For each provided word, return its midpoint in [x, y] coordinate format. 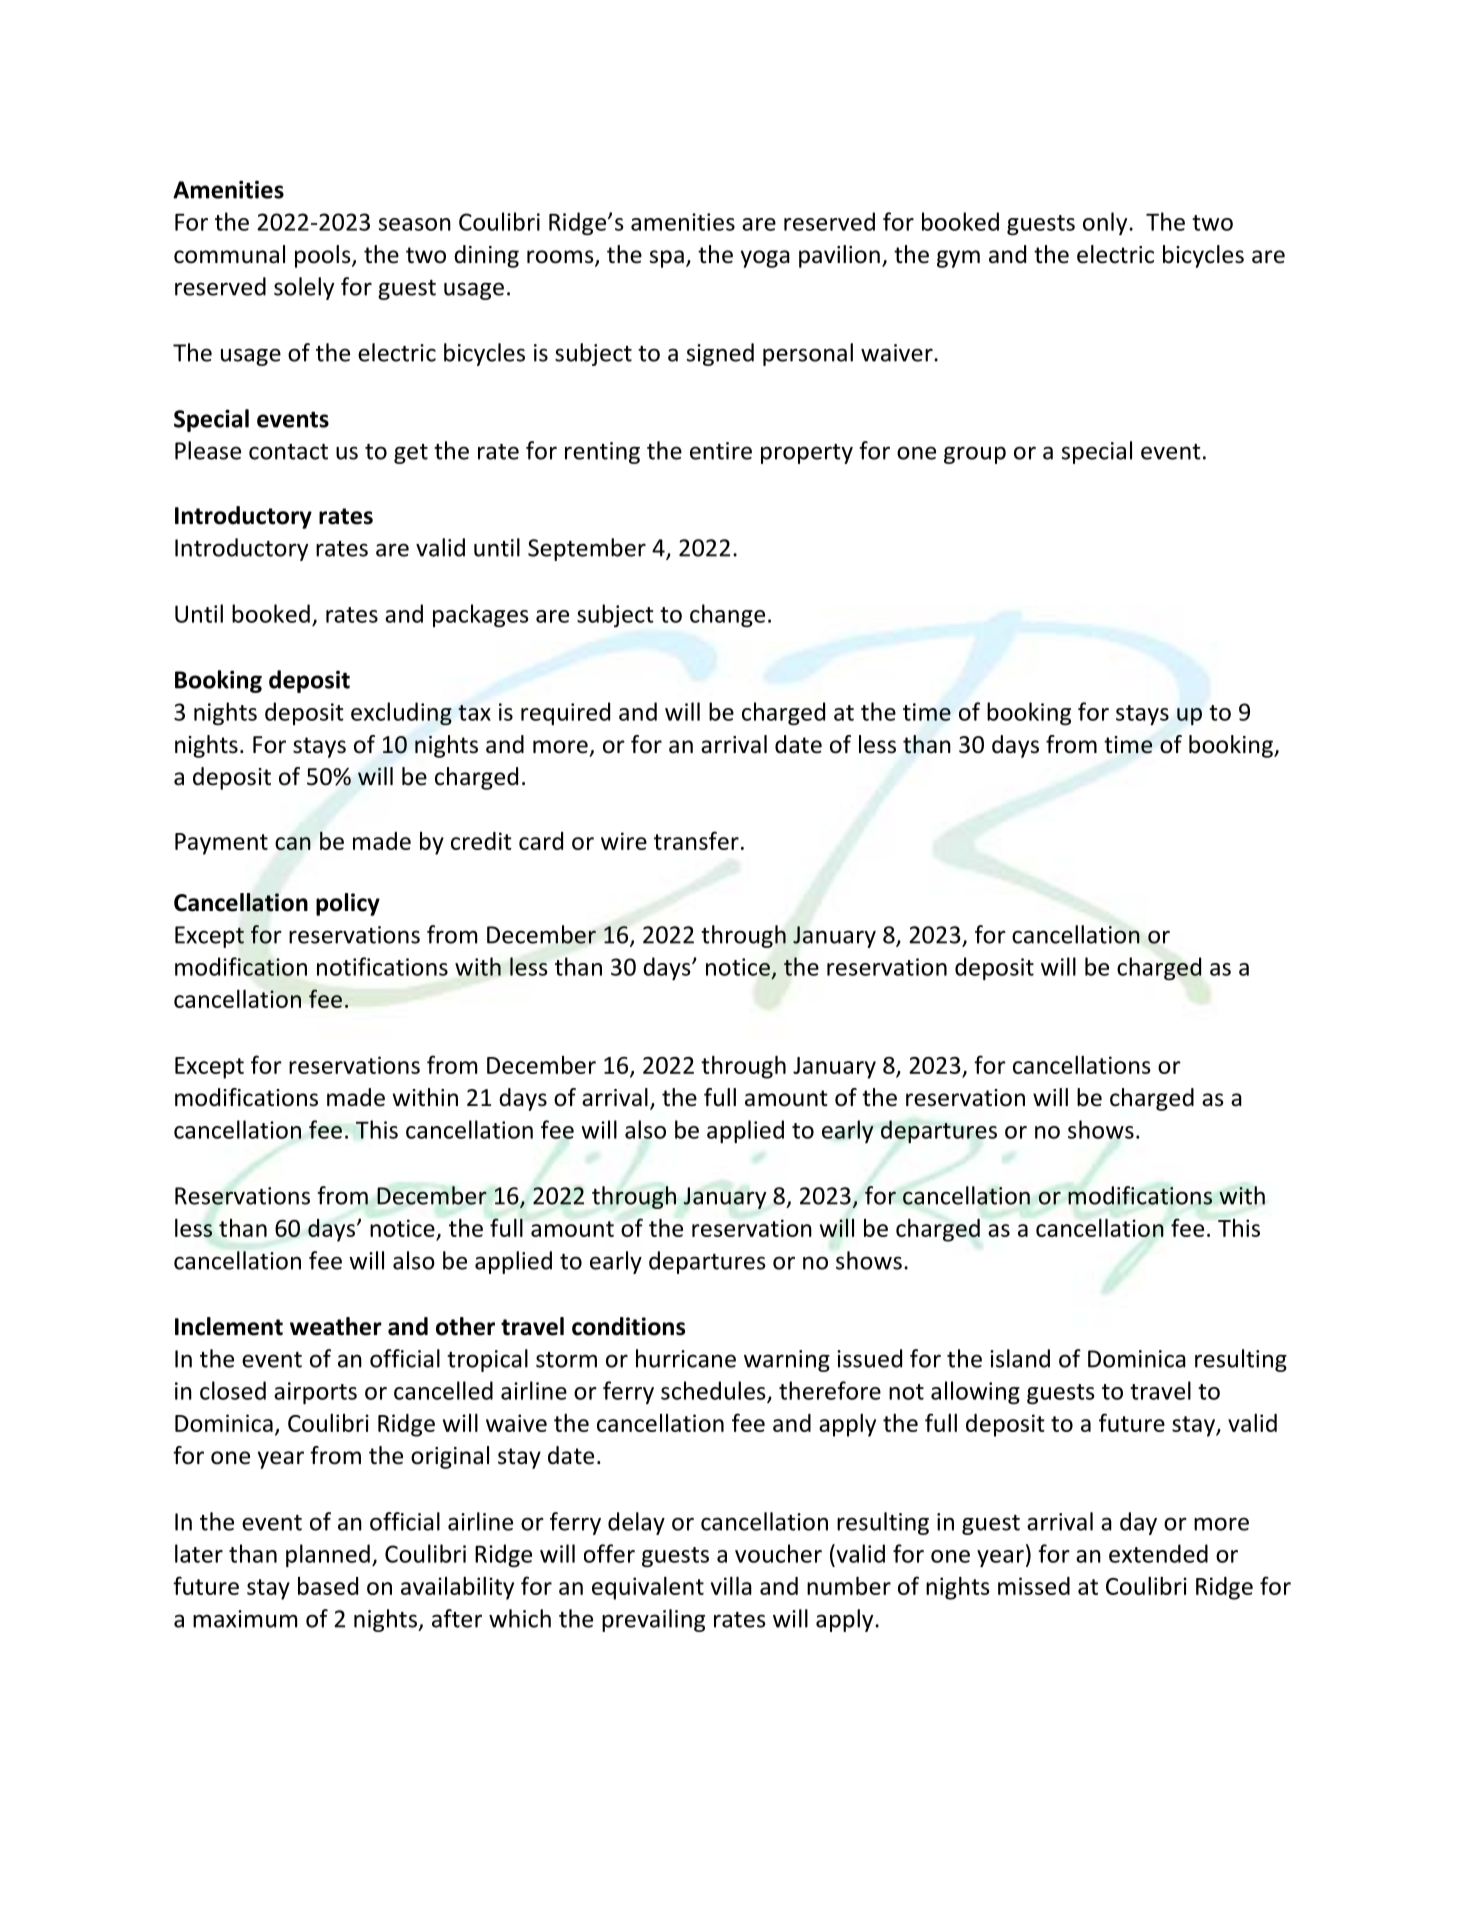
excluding [401, 714]
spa [667, 259]
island [1020, 1358]
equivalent [648, 1588]
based [328, 1586]
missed [1034, 1586]
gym [958, 259]
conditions [628, 1326]
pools [324, 256]
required [565, 713]
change [727, 615]
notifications [382, 966]
